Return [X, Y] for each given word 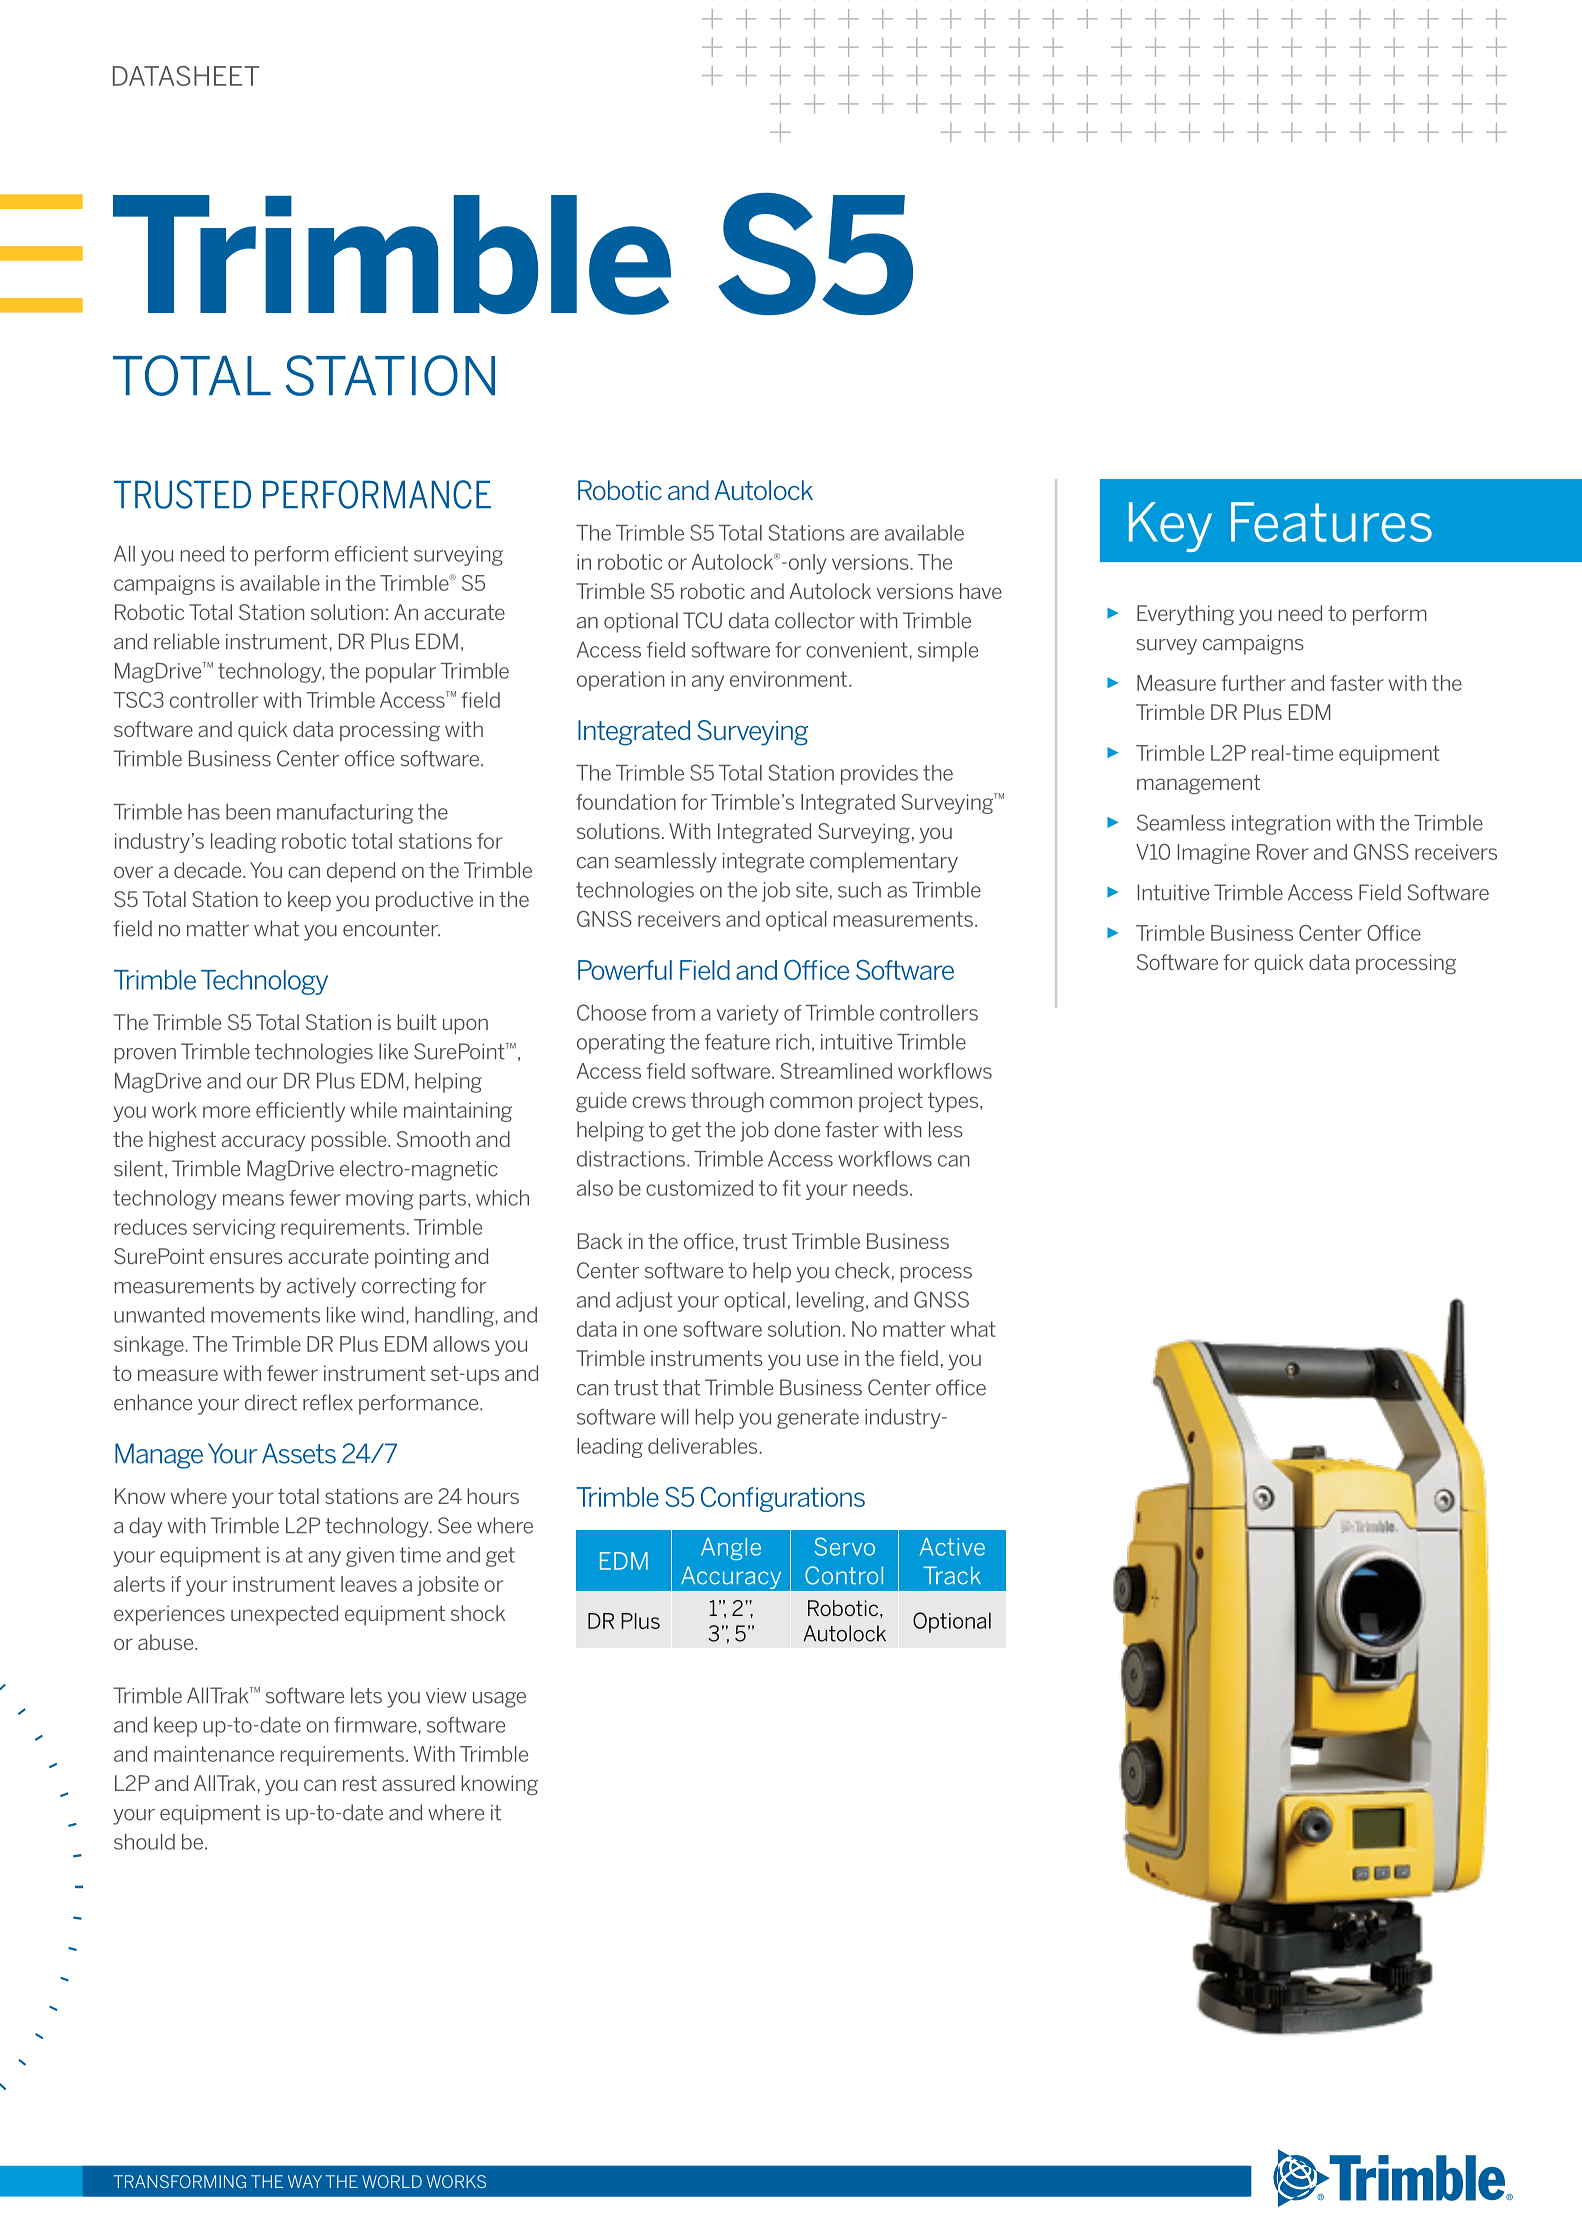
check [862, 1270]
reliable [186, 641]
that [681, 1387]
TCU [702, 620]
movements [265, 1315]
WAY [305, 2181]
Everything [1185, 615]
